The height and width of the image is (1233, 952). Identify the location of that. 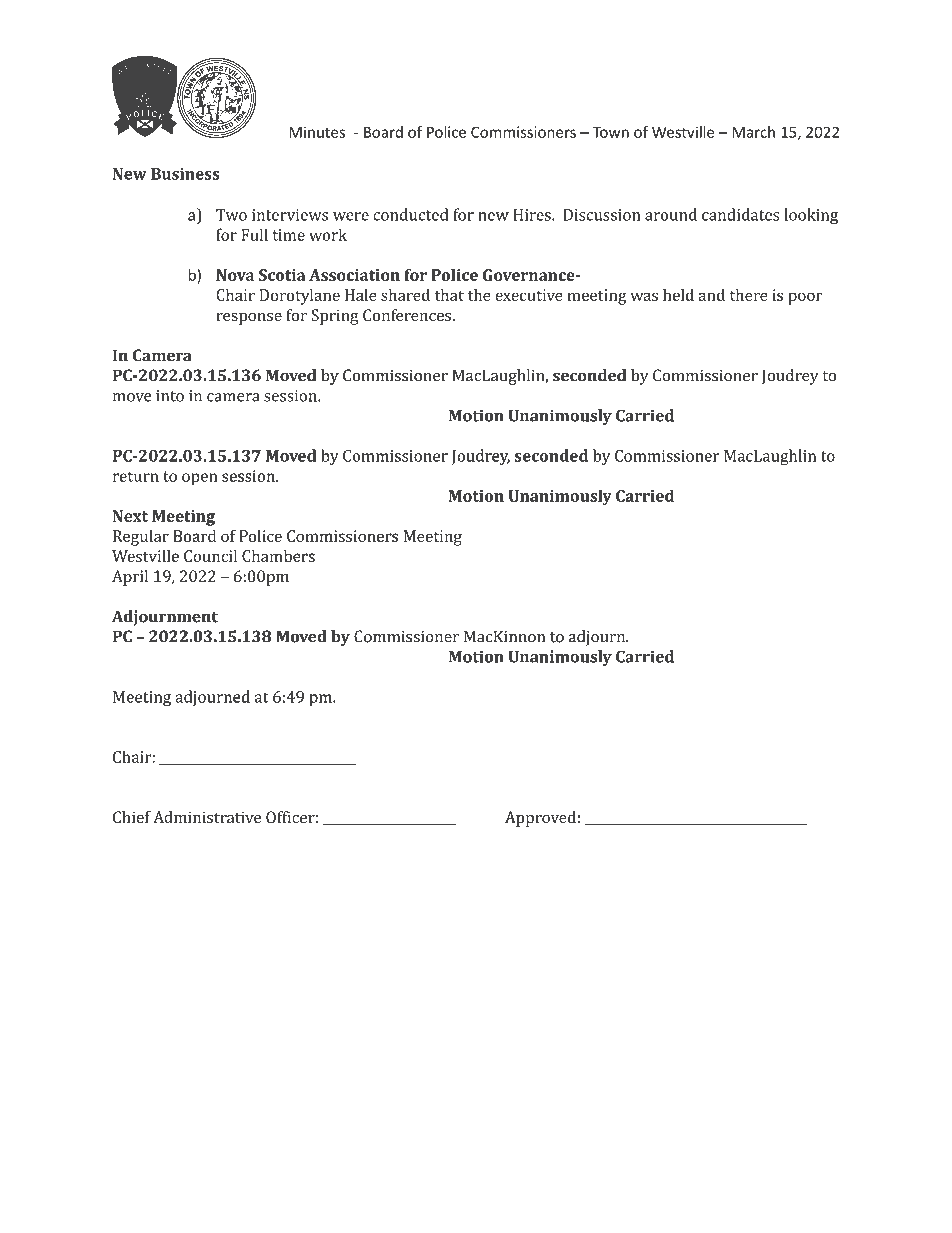
(449, 294).
